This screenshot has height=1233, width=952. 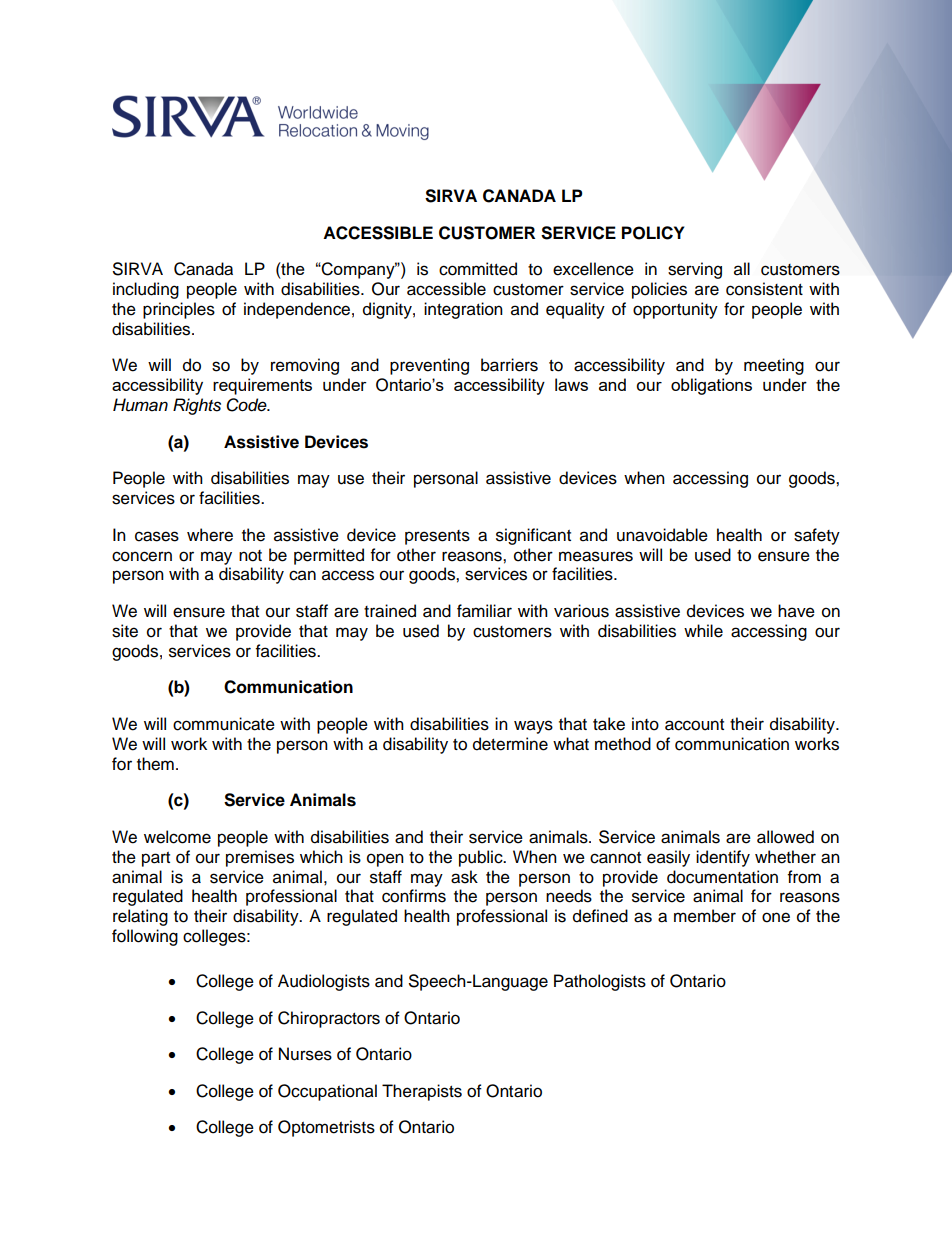 I want to click on presents, so click(x=437, y=537).
